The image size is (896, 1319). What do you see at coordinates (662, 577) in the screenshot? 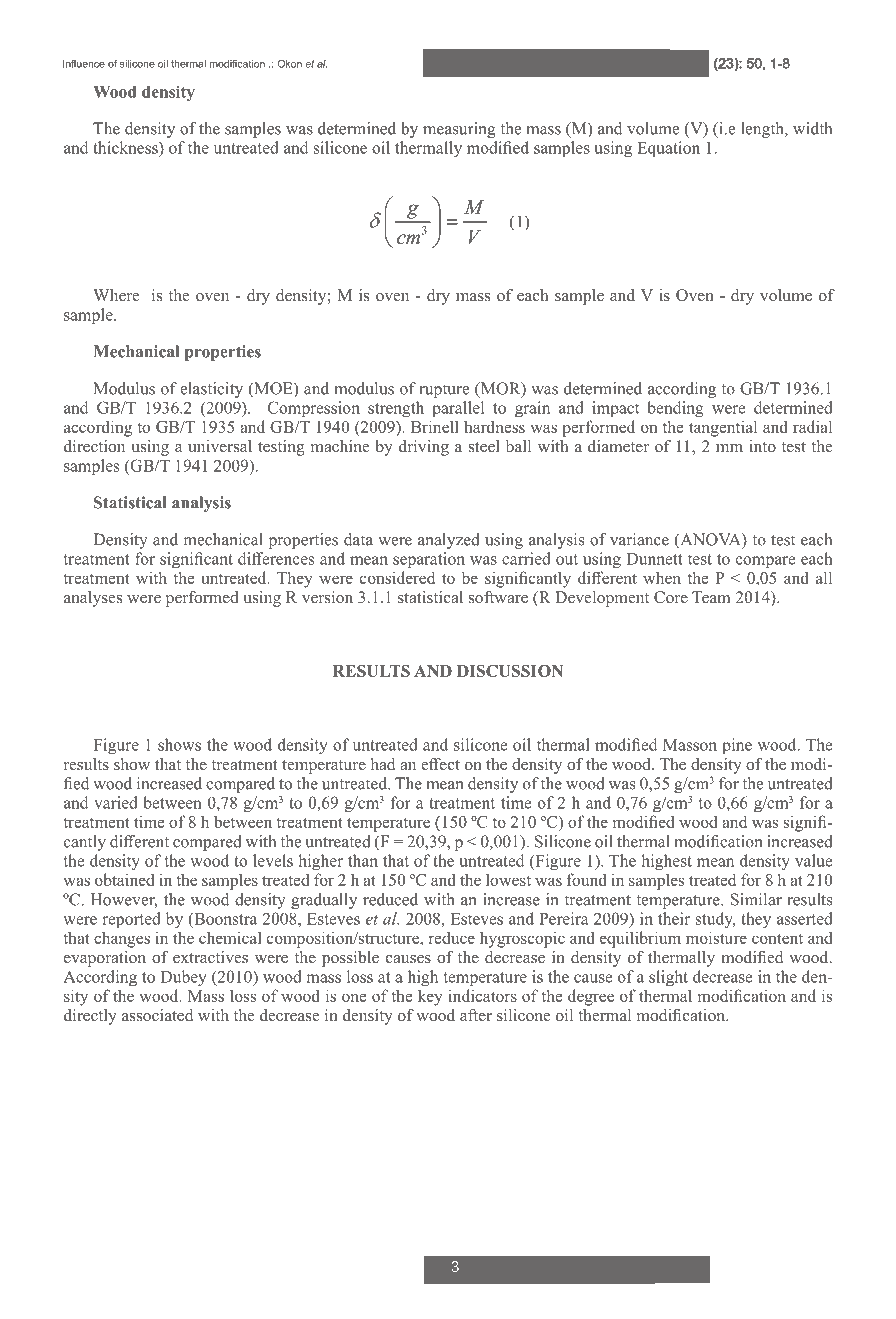
I see `when` at bounding box center [662, 577].
